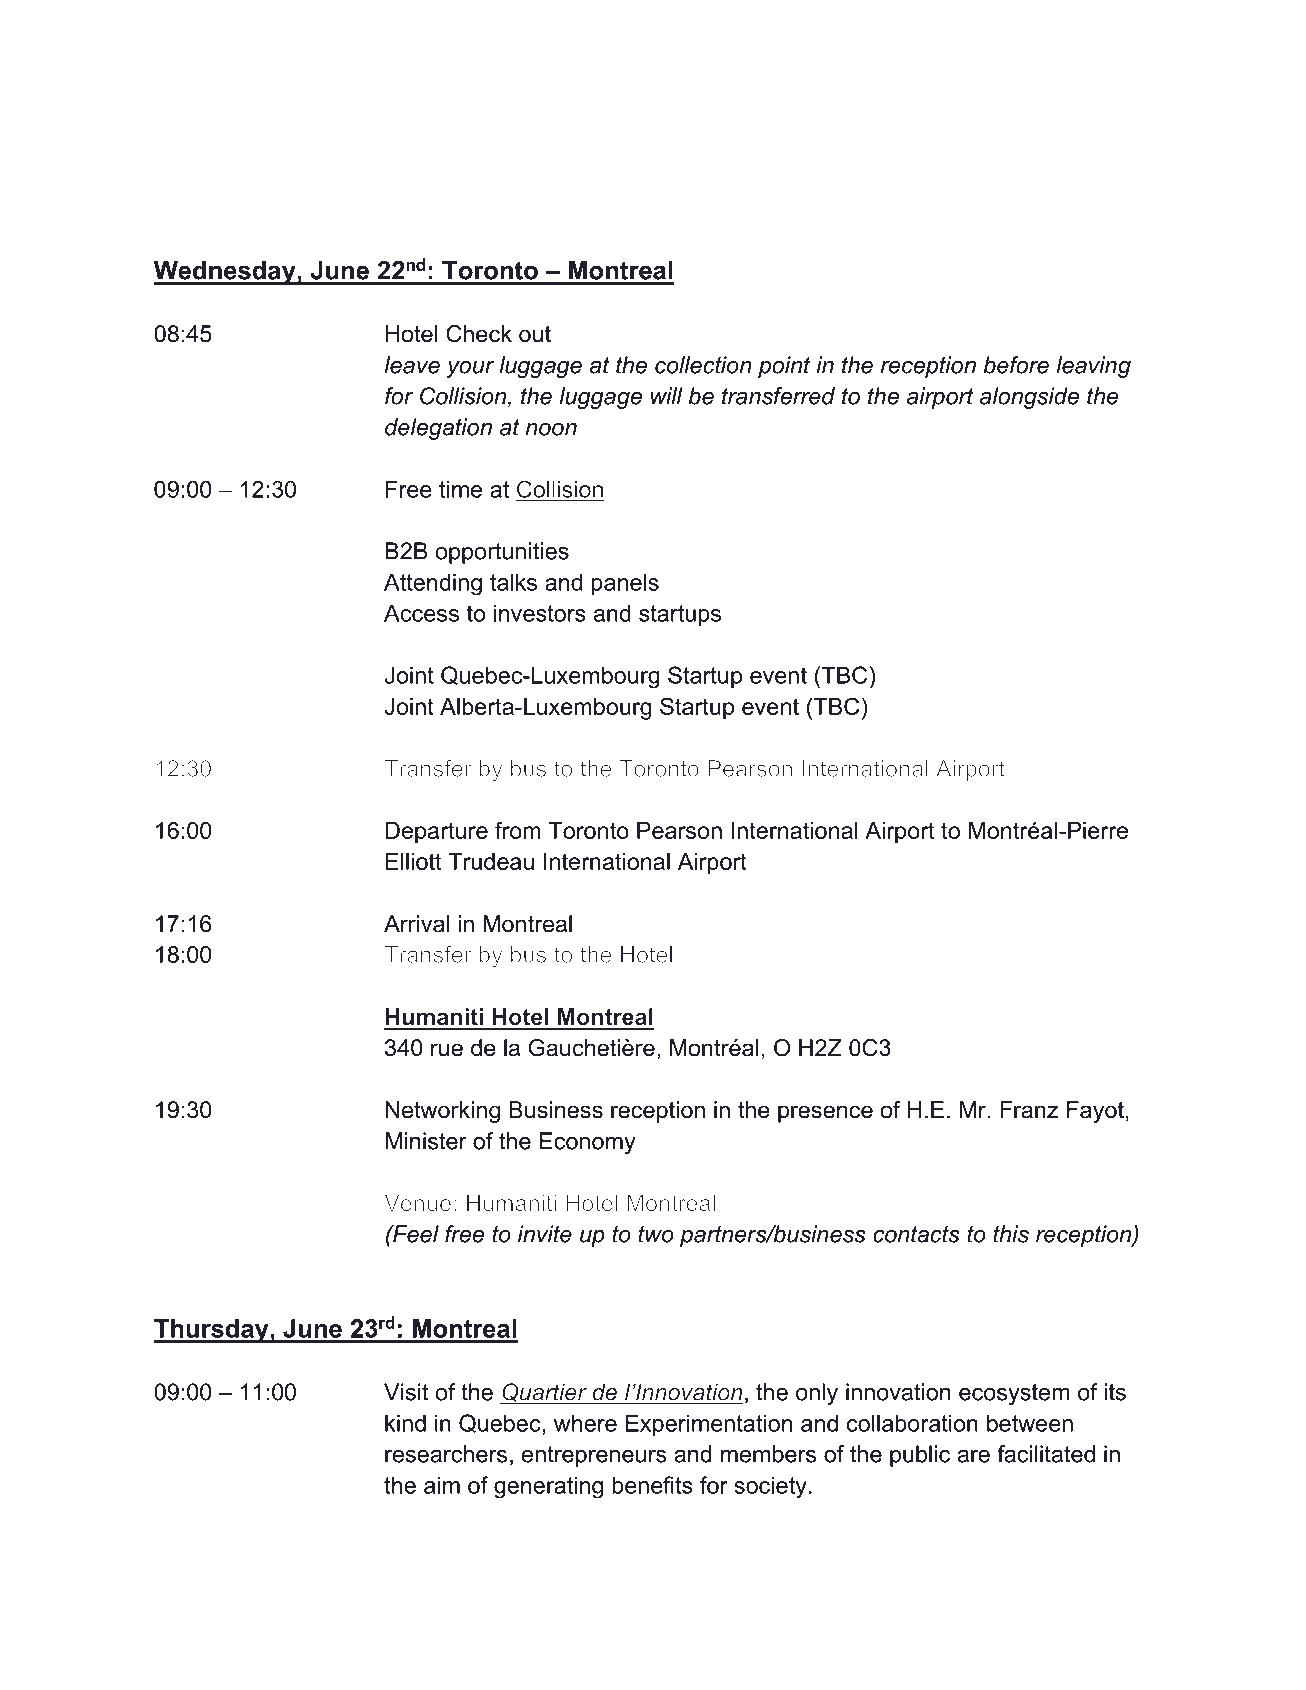 This document has width=1306, height=1690. What do you see at coordinates (768, 1454) in the document?
I see `members` at bounding box center [768, 1454].
